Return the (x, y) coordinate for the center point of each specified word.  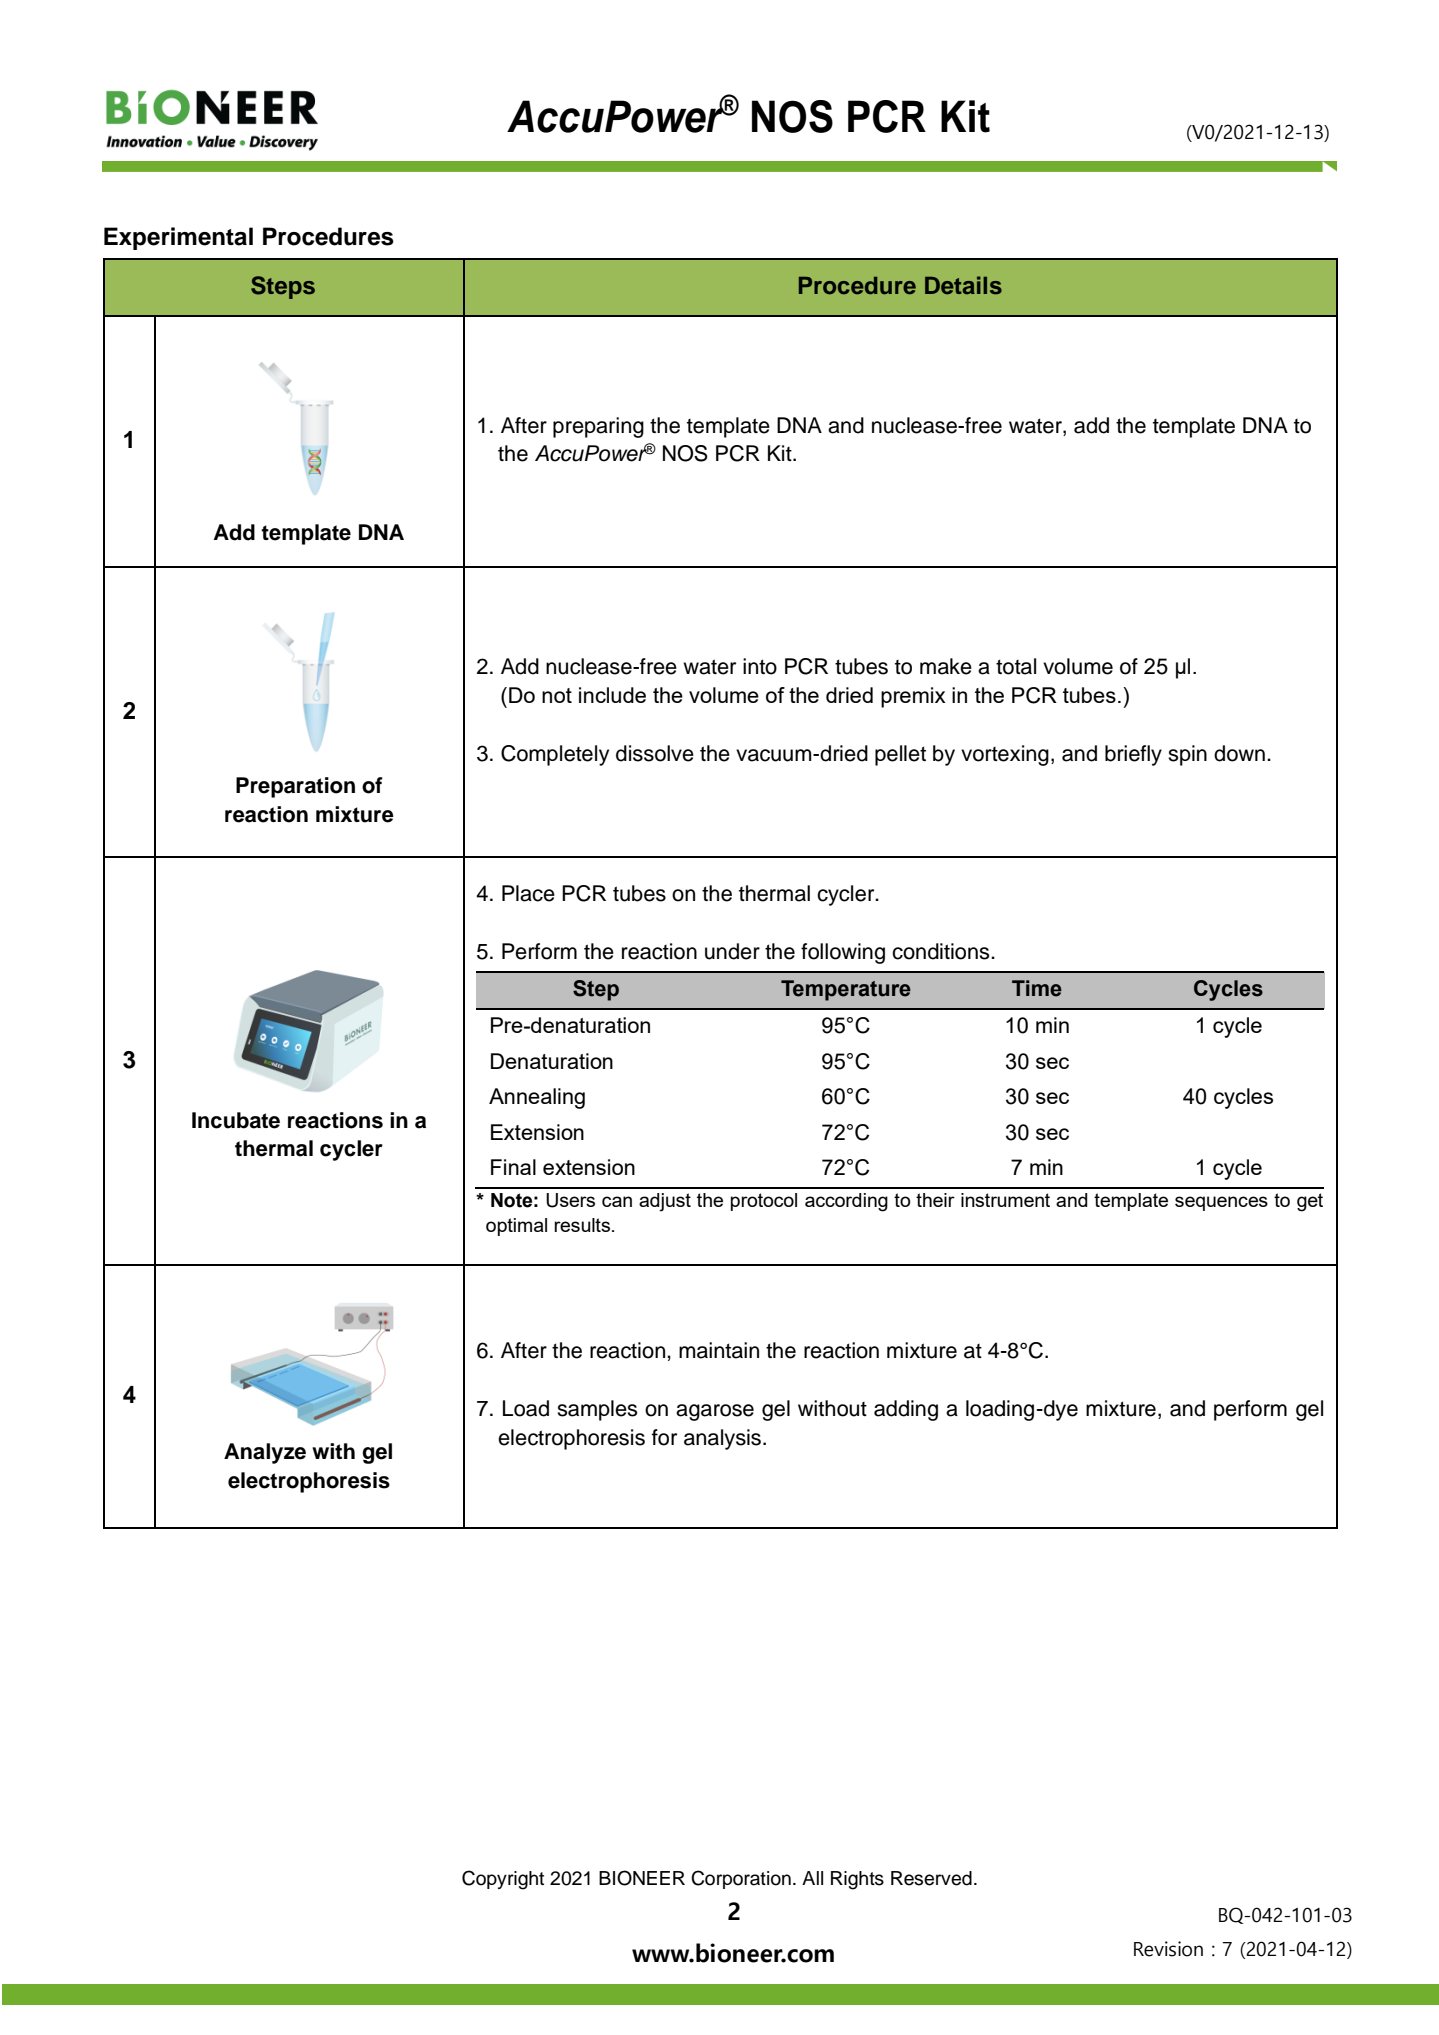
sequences (1221, 1203)
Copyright (503, 1880)
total (1016, 666)
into (760, 666)
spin (1187, 755)
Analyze (265, 1453)
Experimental (178, 238)
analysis (724, 1439)
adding (906, 1410)
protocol (764, 1202)
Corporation (741, 1879)
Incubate (236, 1120)
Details (963, 285)
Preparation (295, 787)
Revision (1168, 1949)
